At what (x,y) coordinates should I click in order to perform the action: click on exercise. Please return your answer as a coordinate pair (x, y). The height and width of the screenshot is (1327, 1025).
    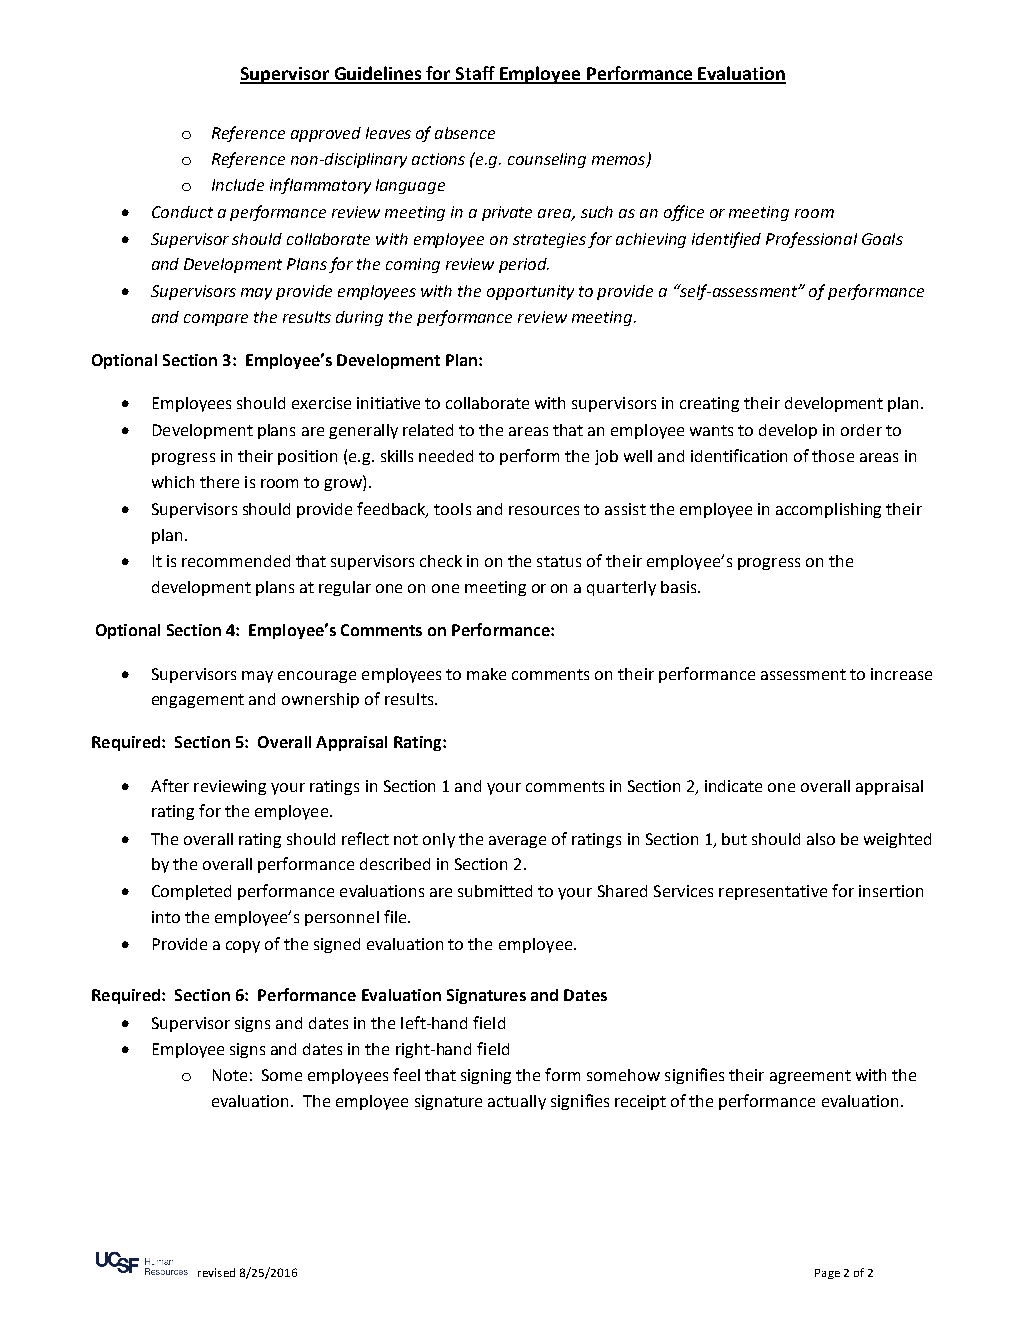
    Looking at the image, I should click on (321, 403).
